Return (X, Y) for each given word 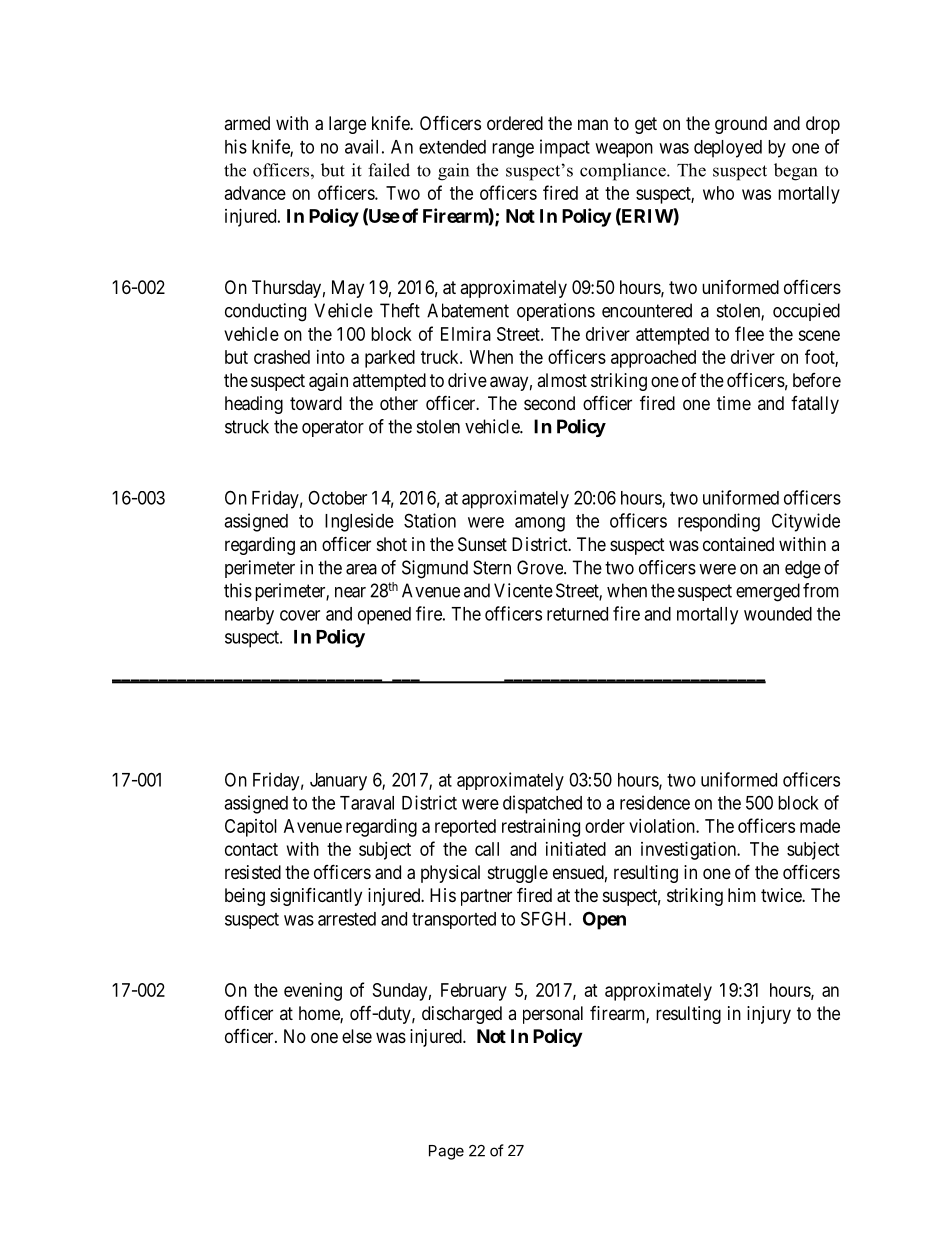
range (513, 150)
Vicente (523, 590)
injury (769, 1015)
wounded (778, 614)
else (357, 1036)
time (734, 403)
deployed (728, 149)
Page (446, 1152)
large (347, 125)
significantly (316, 896)
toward (316, 403)
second (549, 403)
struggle (518, 874)
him (742, 895)
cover (300, 615)
